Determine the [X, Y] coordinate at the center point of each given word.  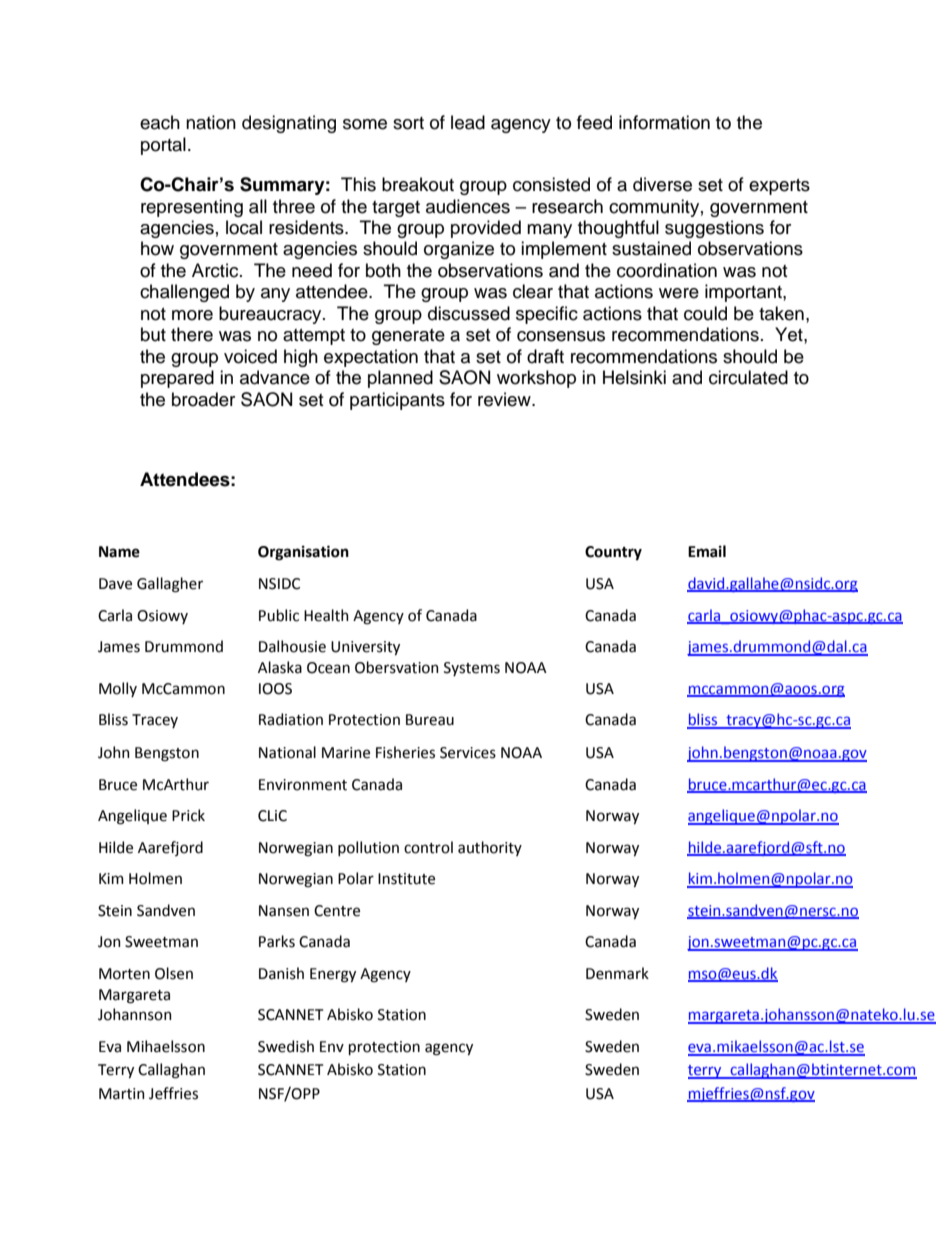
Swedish [286, 1046]
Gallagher [170, 585]
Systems [472, 669]
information [664, 122]
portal [163, 146]
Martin [122, 1094]
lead [468, 122]
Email [707, 551]
